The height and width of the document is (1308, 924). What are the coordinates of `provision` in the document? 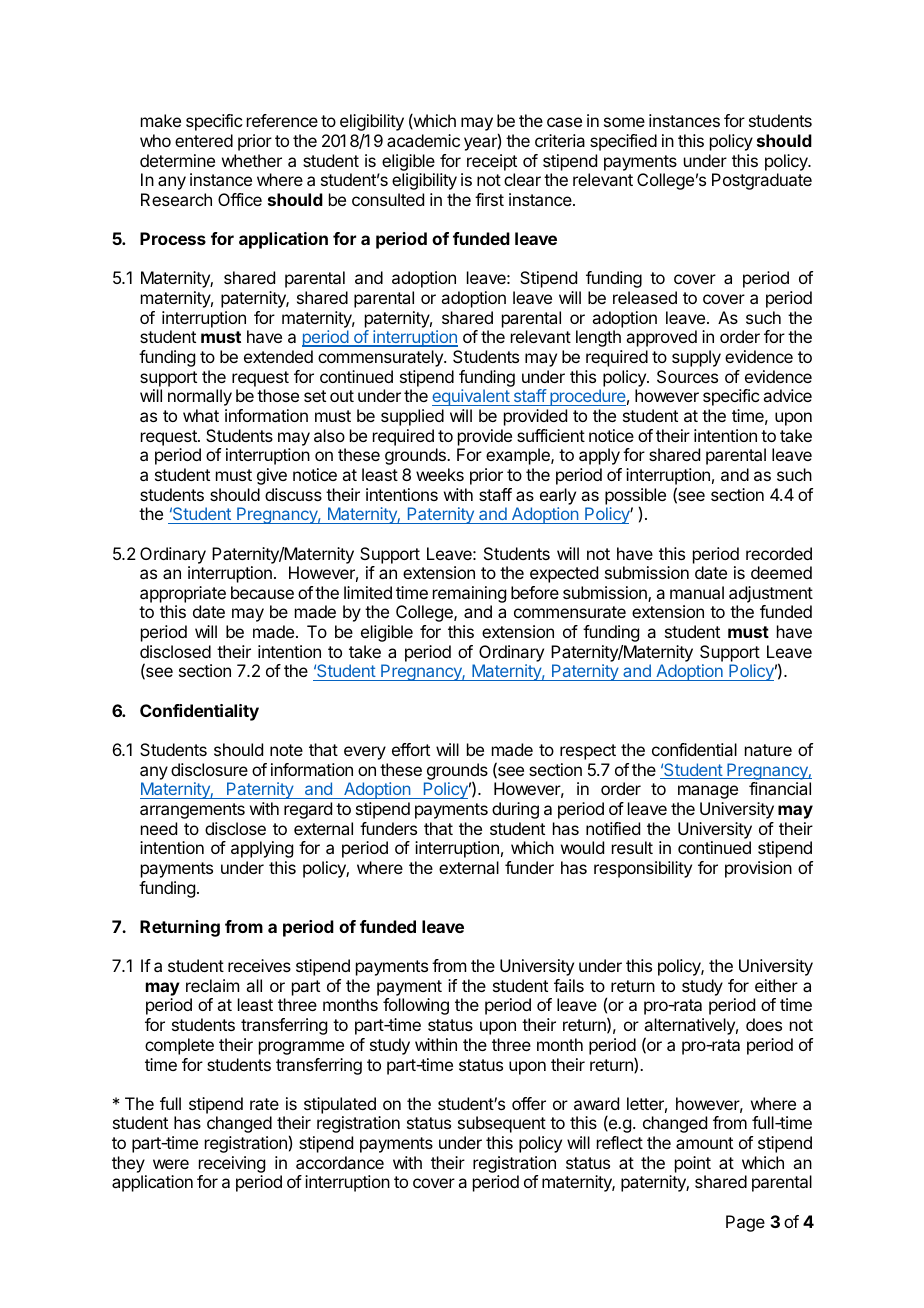 It's located at (758, 869).
